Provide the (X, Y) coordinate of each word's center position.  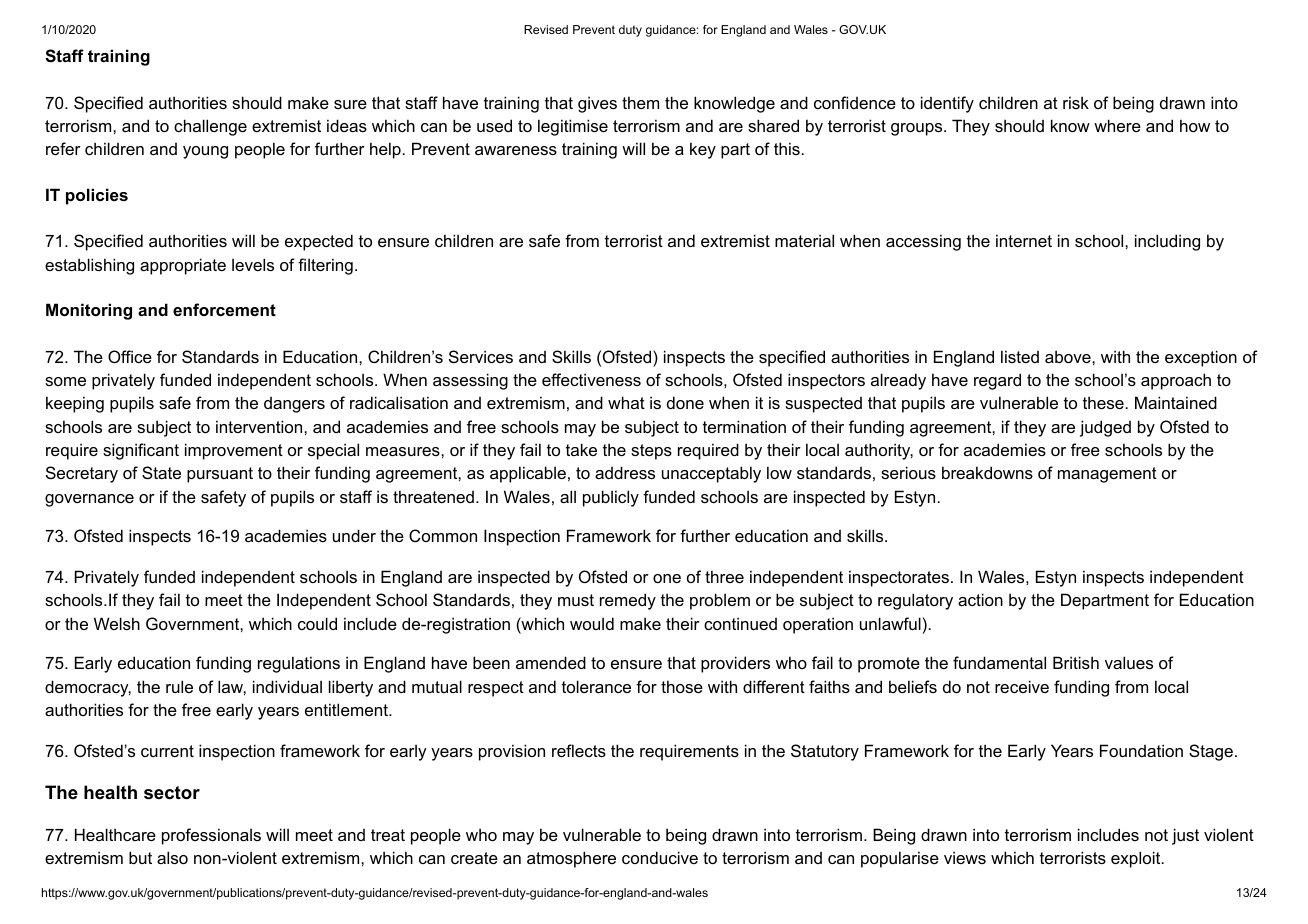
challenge (210, 127)
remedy (628, 601)
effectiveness (591, 379)
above (1069, 356)
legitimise (573, 127)
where (1117, 125)
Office (130, 356)
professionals (211, 836)
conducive (660, 857)
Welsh (117, 623)
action (980, 599)
